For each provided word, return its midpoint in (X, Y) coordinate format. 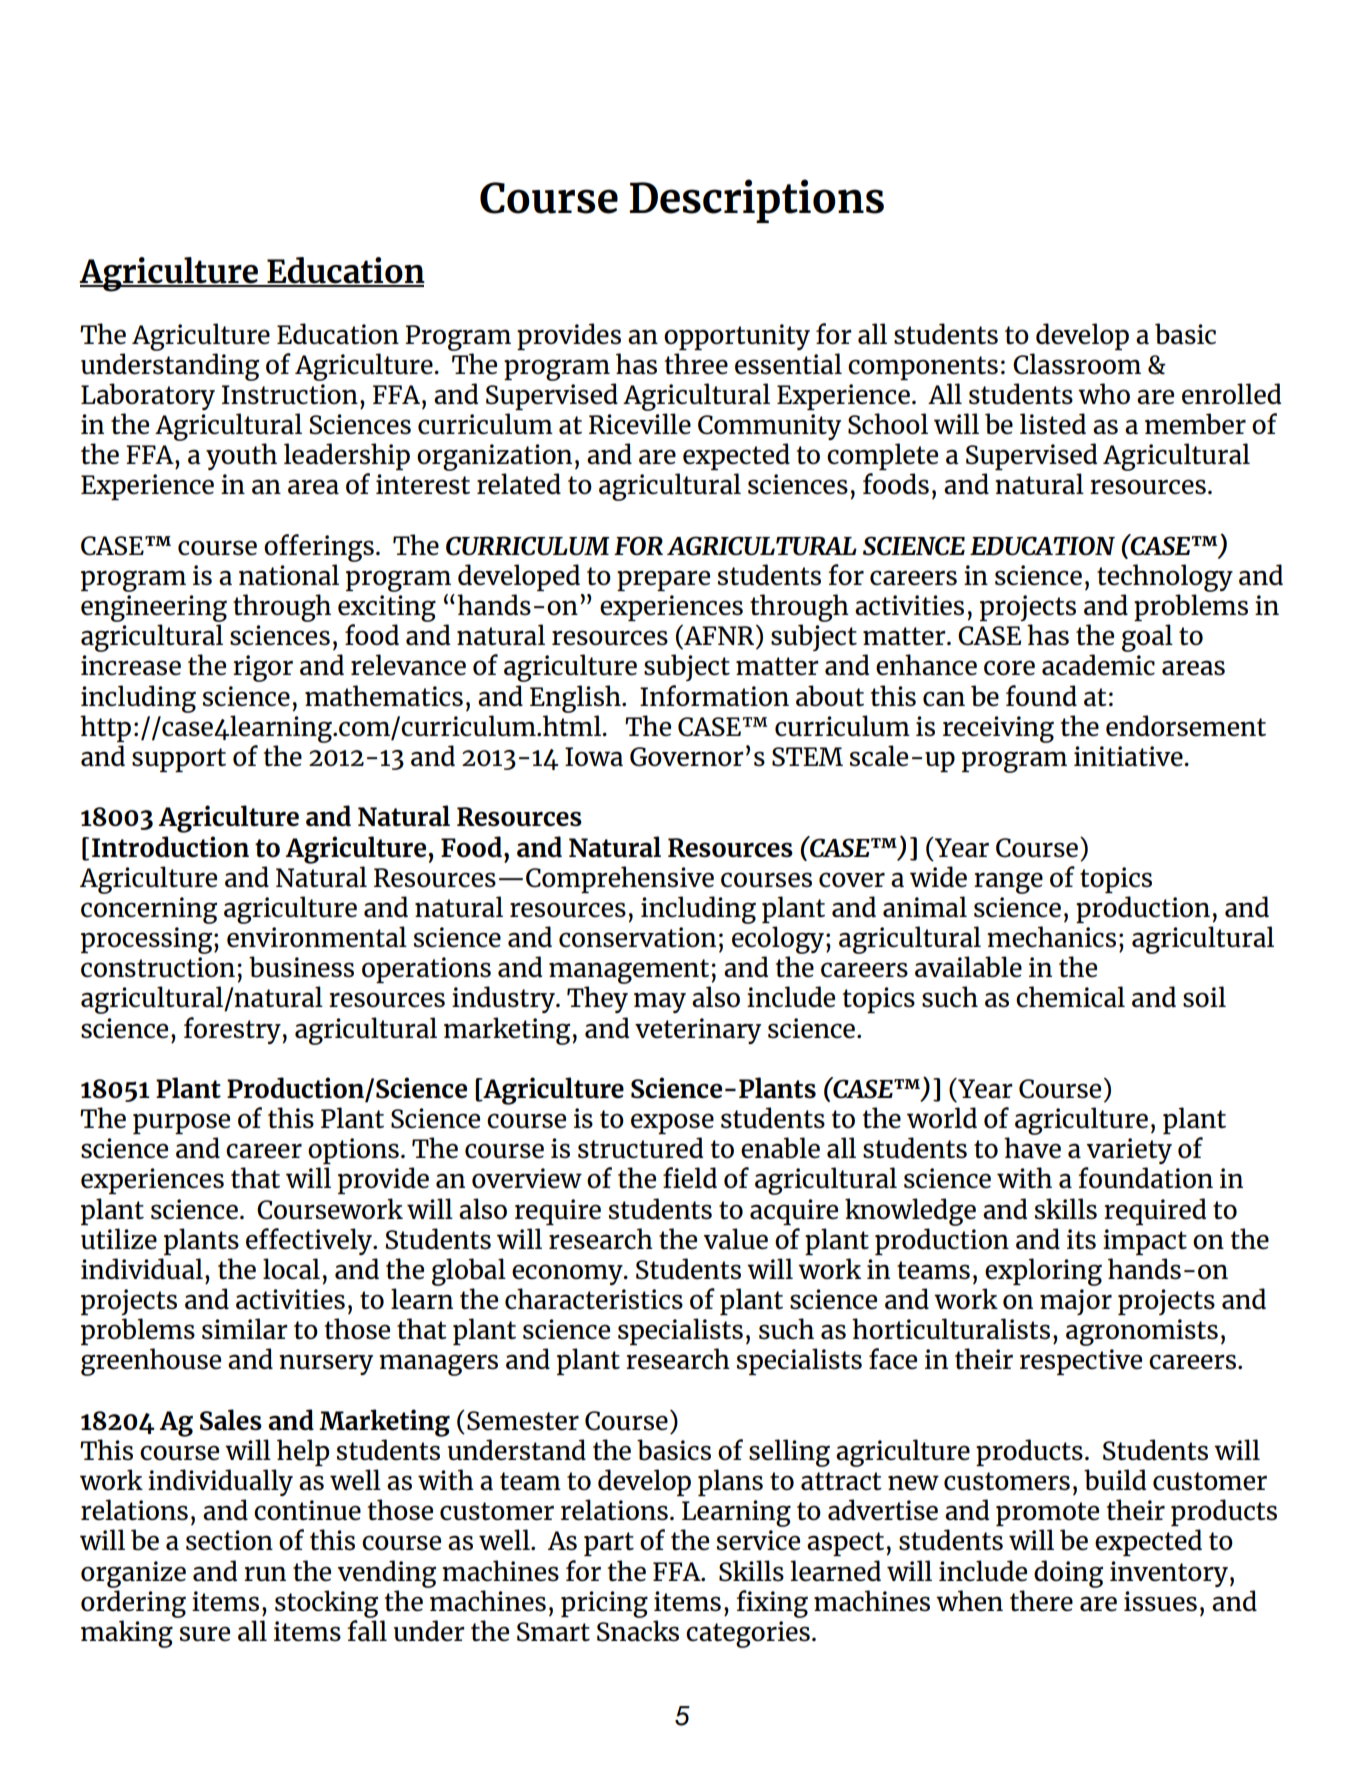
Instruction (290, 394)
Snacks (638, 1631)
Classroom (1077, 364)
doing (1068, 1574)
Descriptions (756, 201)
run (265, 1574)
